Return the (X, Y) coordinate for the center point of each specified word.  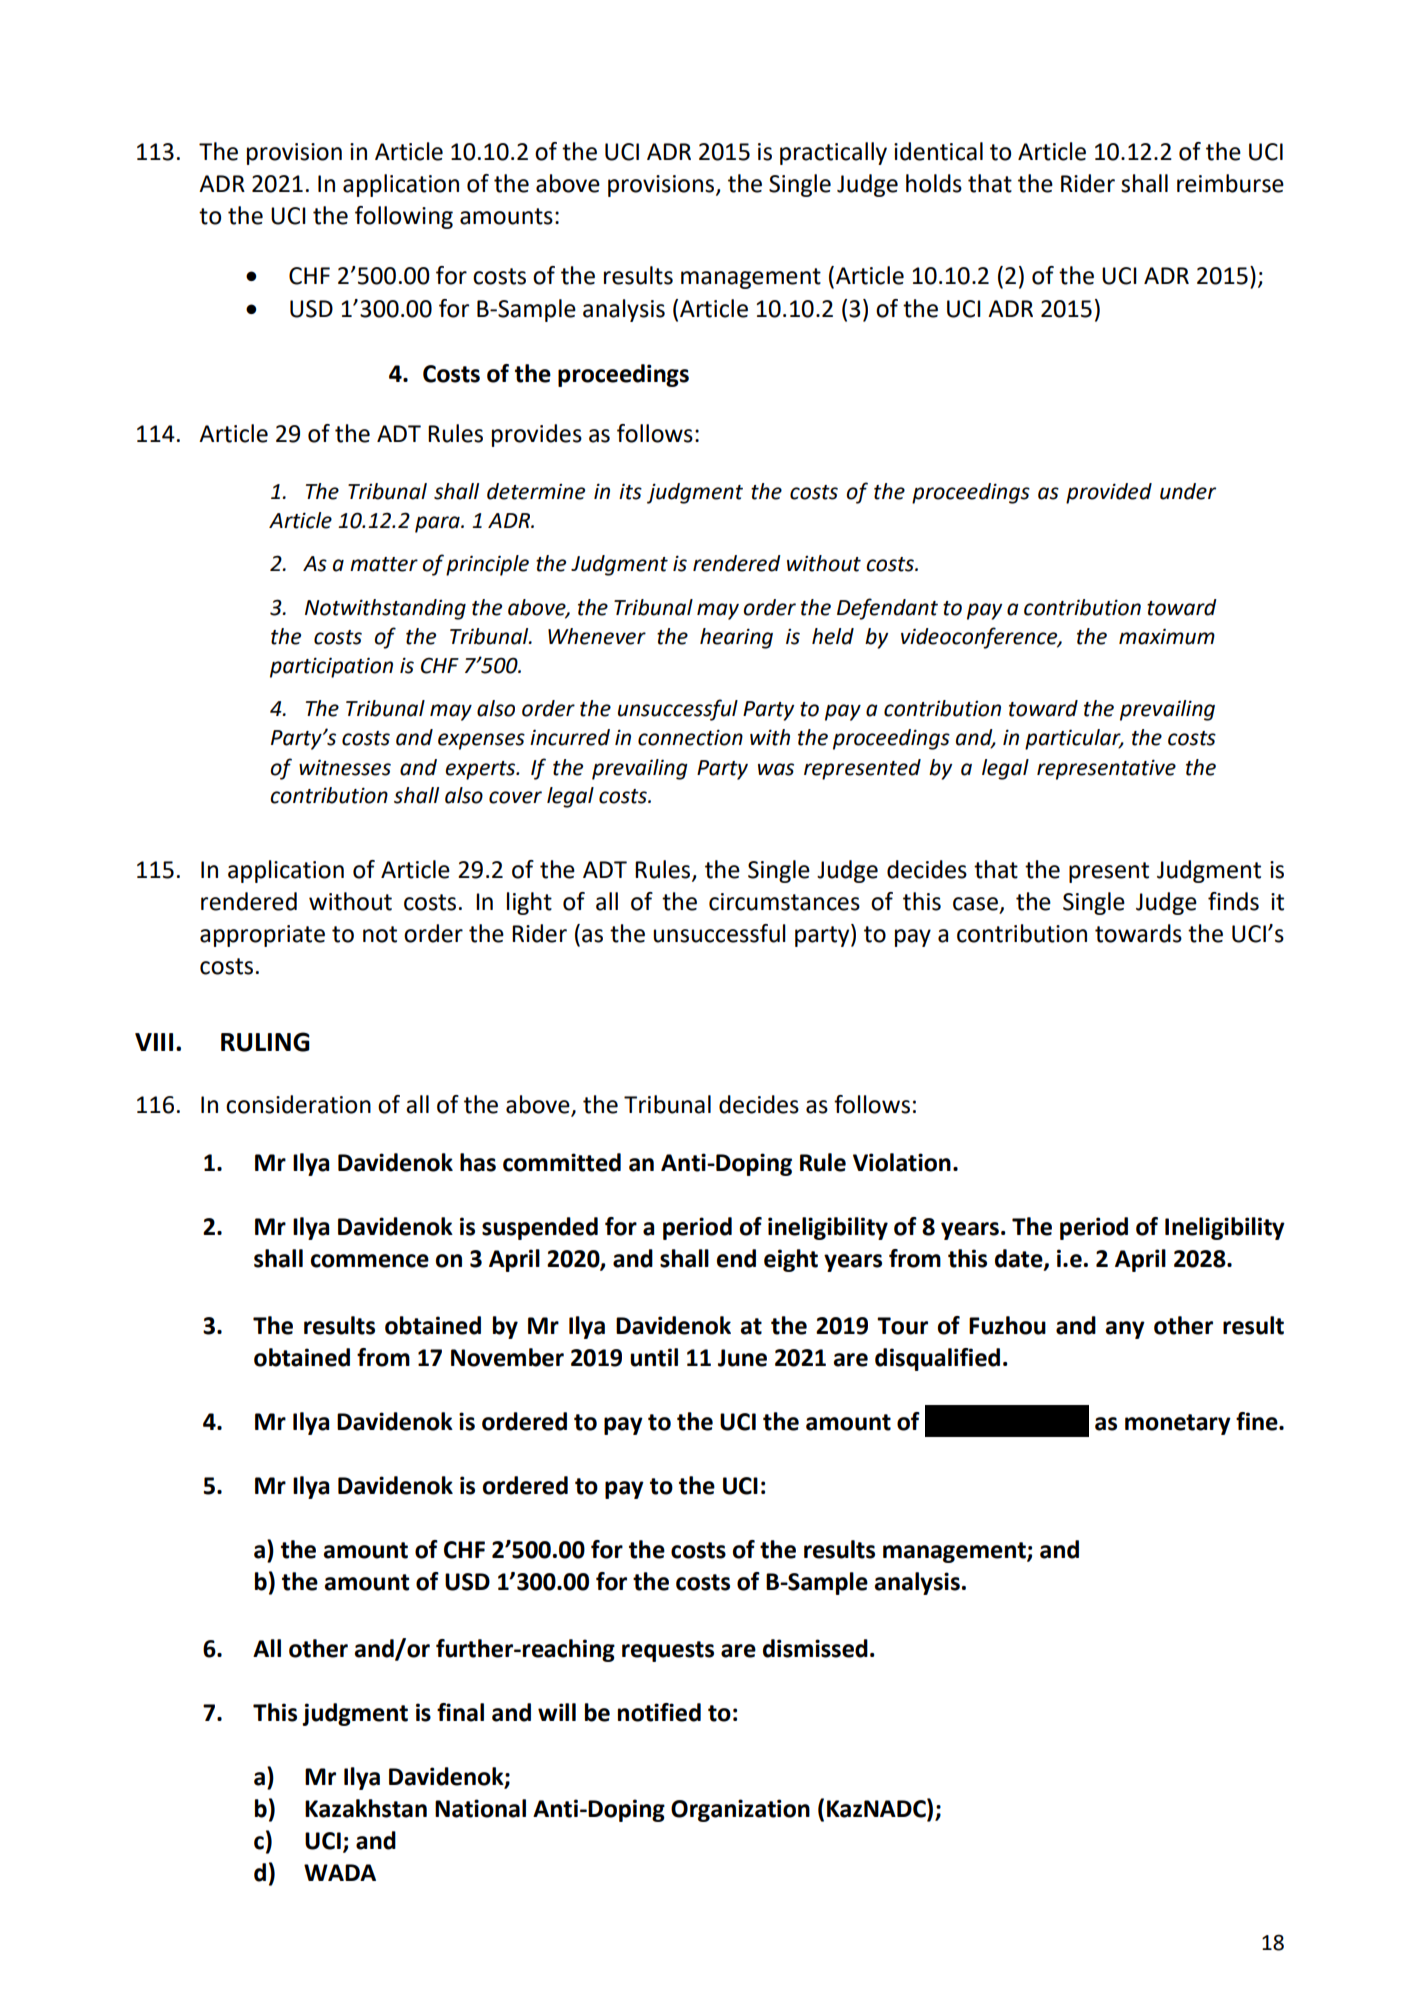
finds (1233, 901)
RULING (265, 1042)
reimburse (1230, 183)
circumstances (784, 902)
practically (833, 153)
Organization (740, 1810)
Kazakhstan (366, 1808)
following (404, 217)
